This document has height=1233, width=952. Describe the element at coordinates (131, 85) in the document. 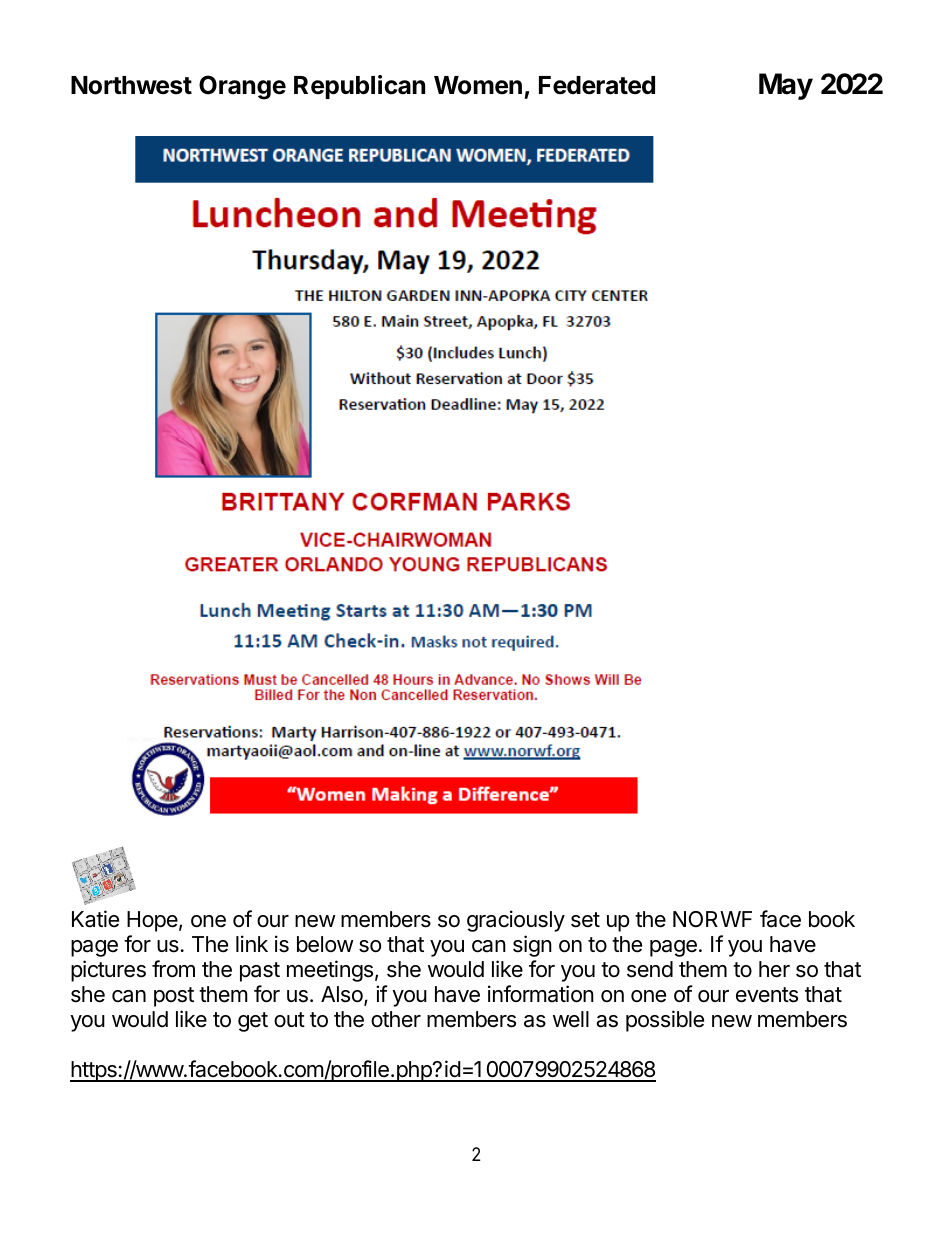

I see `Northwest` at that location.
